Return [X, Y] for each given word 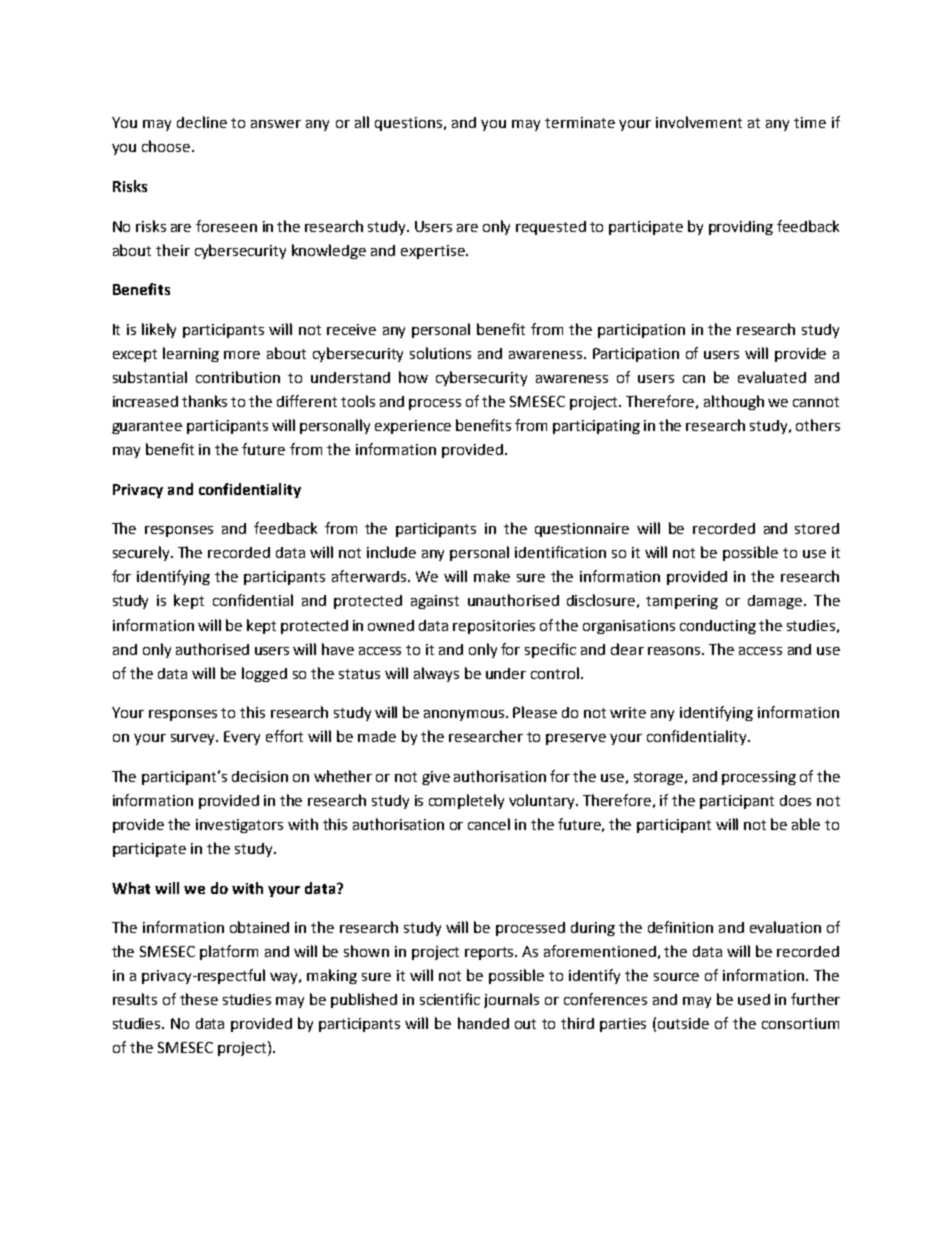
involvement [699, 122]
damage [776, 602]
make [492, 576]
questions [408, 124]
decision [260, 776]
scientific [450, 999]
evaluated [772, 377]
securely [142, 553]
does [795, 800]
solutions [440, 353]
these [199, 999]
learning [191, 354]
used [754, 999]
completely [466, 801]
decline [202, 122]
